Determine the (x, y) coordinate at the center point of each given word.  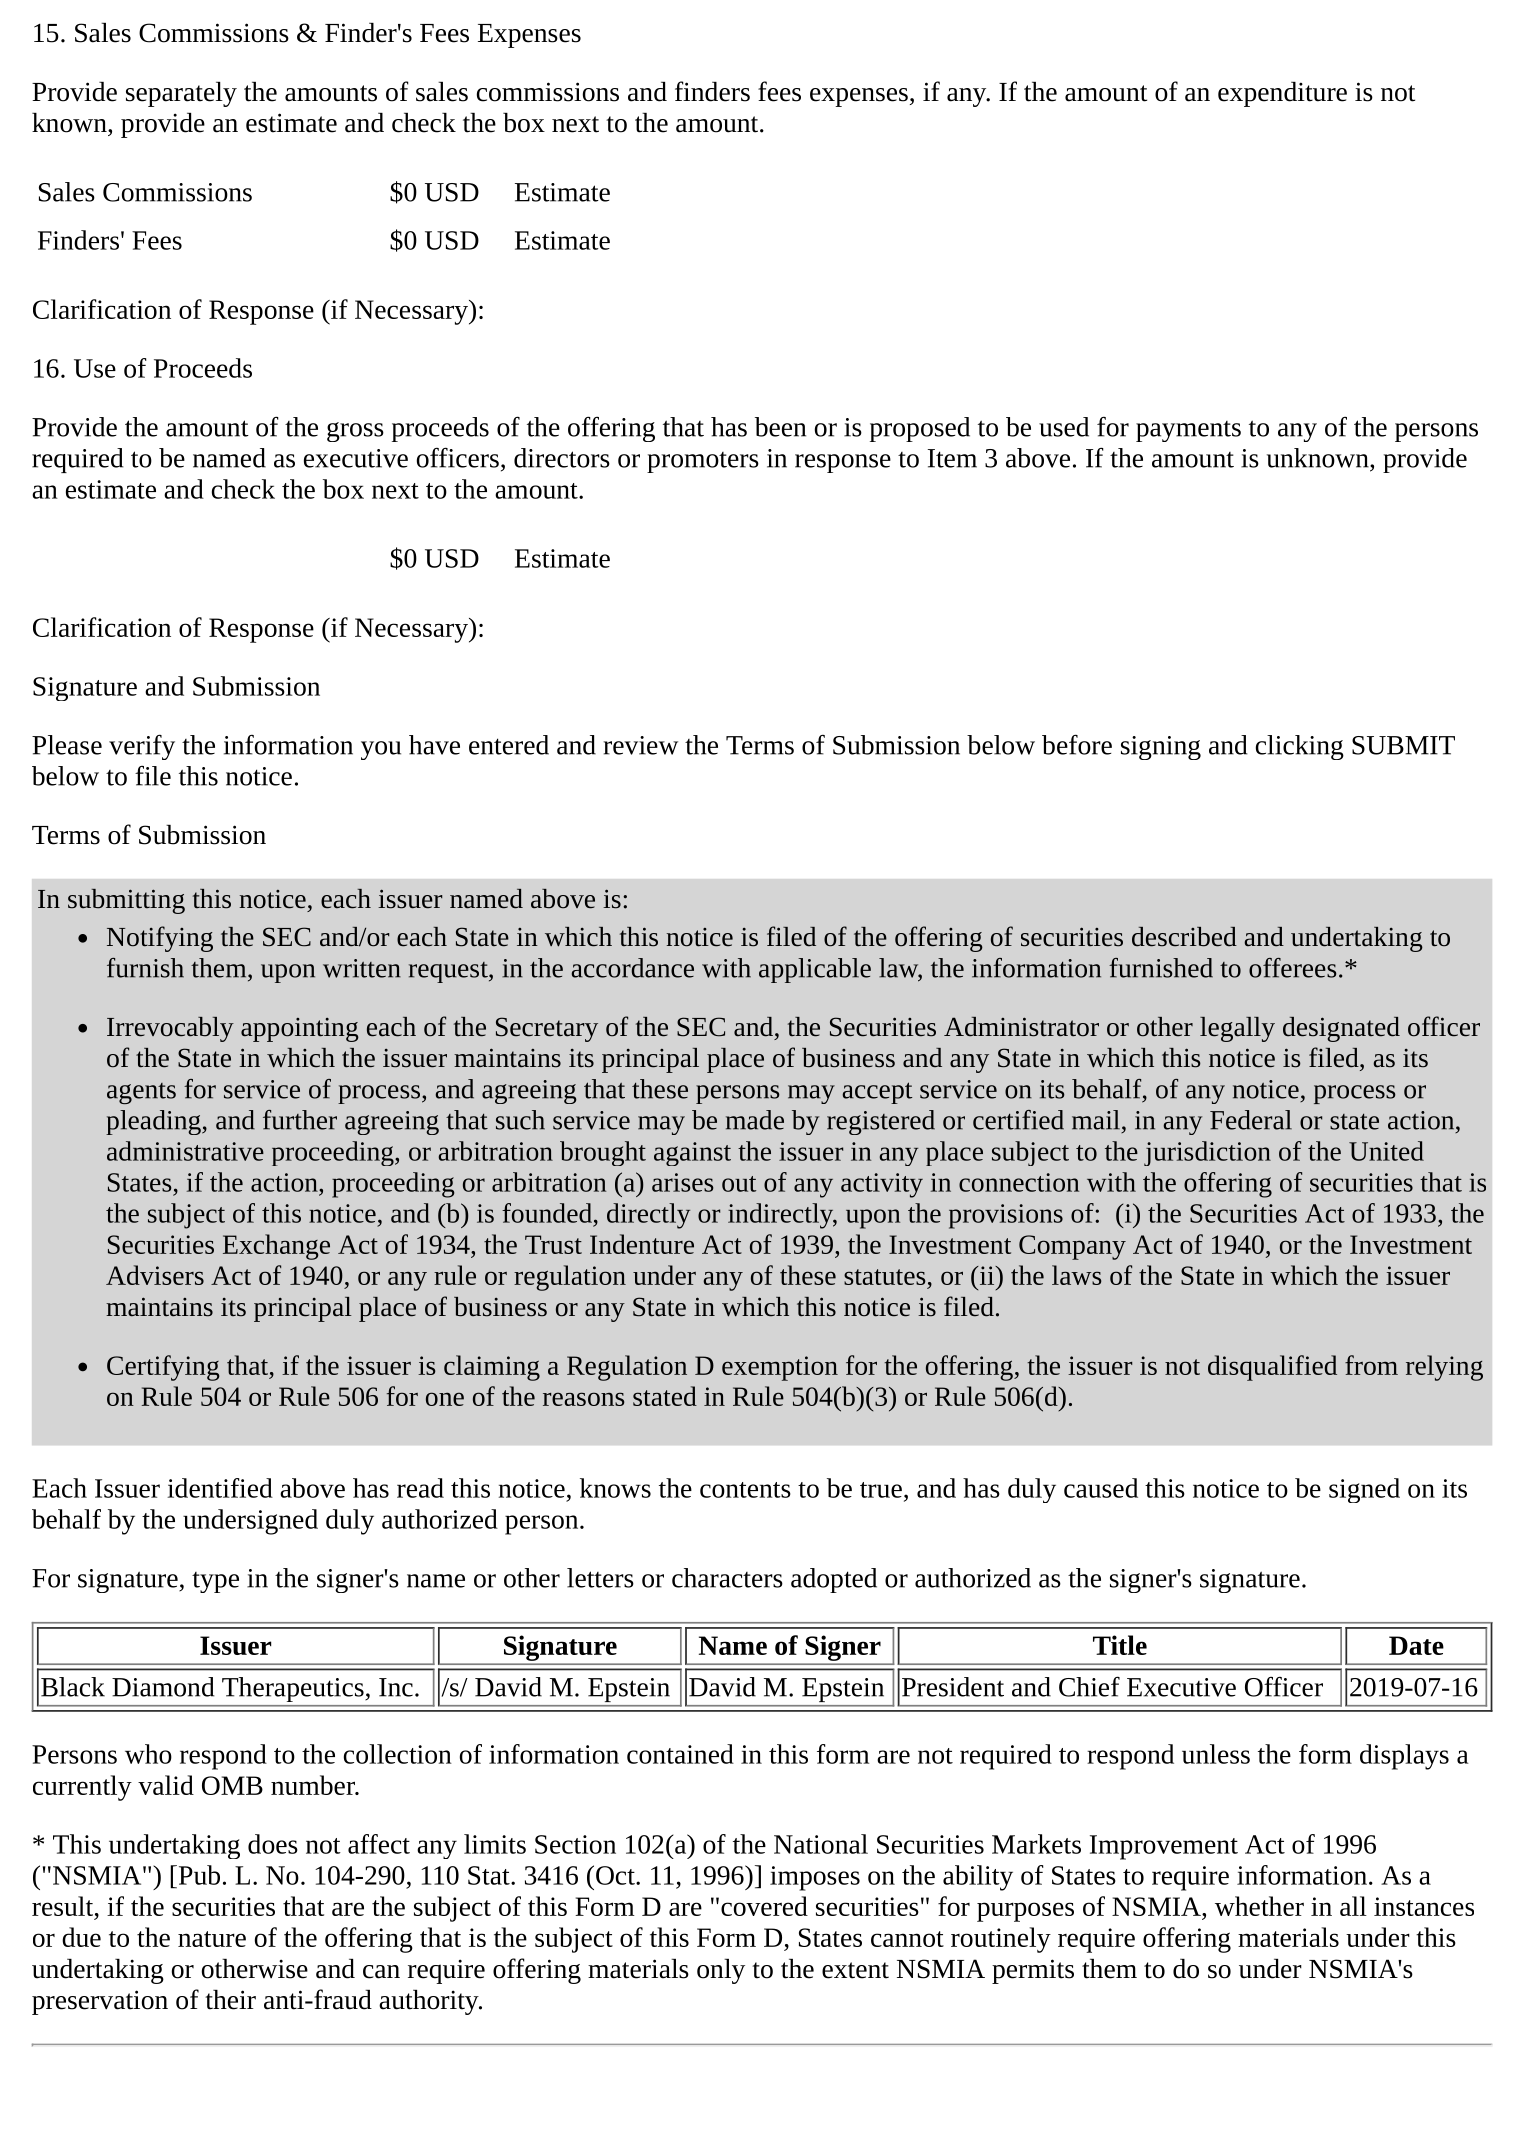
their (230, 2000)
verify (142, 747)
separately (181, 94)
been (780, 427)
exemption (780, 1368)
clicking (1300, 747)
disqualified (1272, 1368)
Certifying (163, 1368)
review (640, 745)
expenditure (1282, 94)
